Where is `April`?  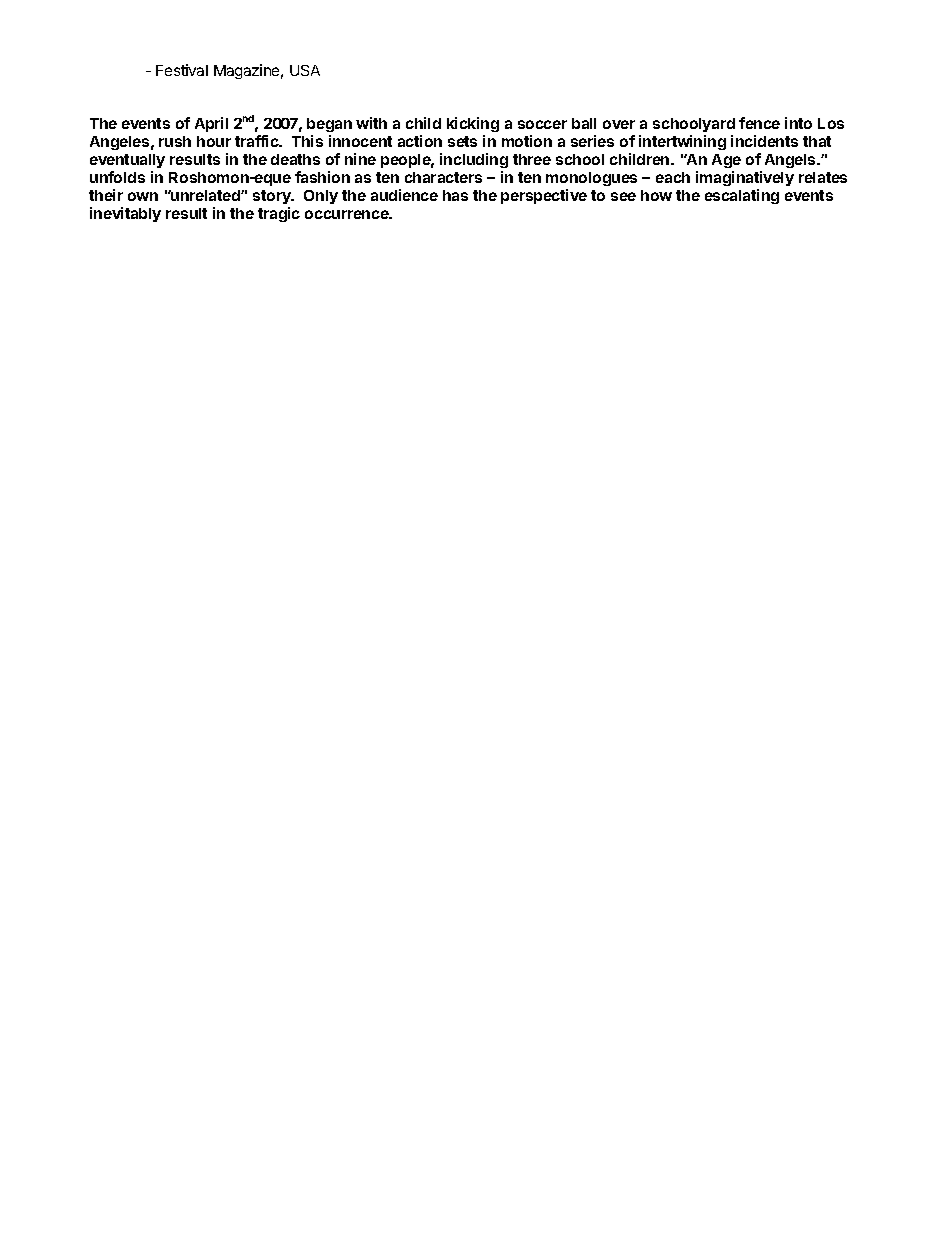
April is located at coordinates (211, 124).
